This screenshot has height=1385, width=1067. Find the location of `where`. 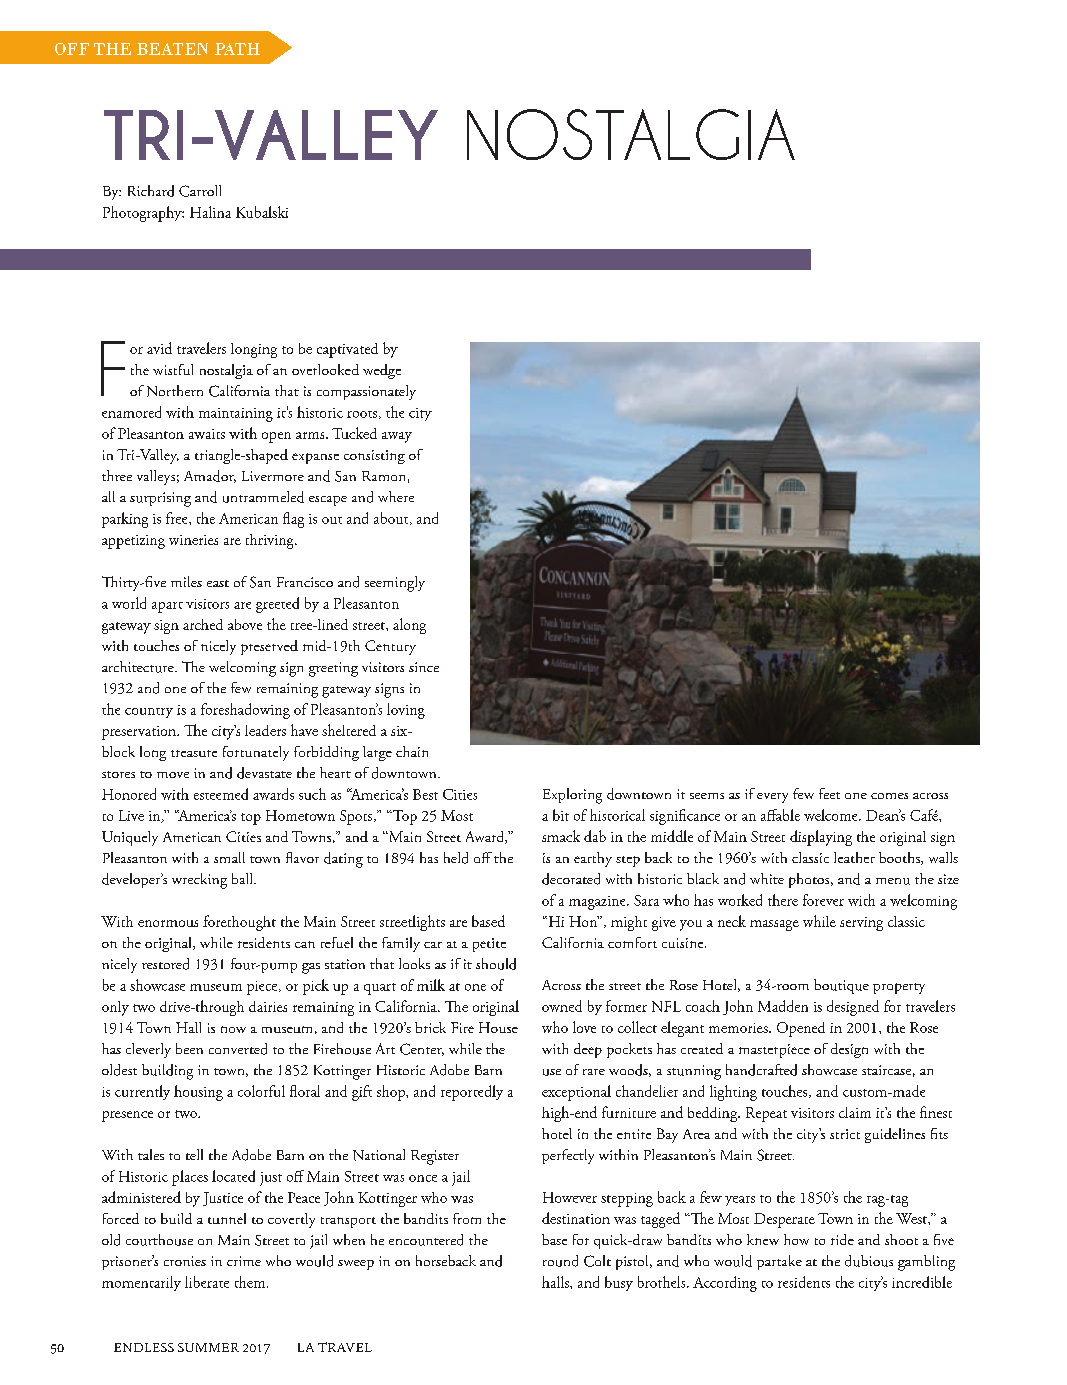

where is located at coordinates (396, 496).
